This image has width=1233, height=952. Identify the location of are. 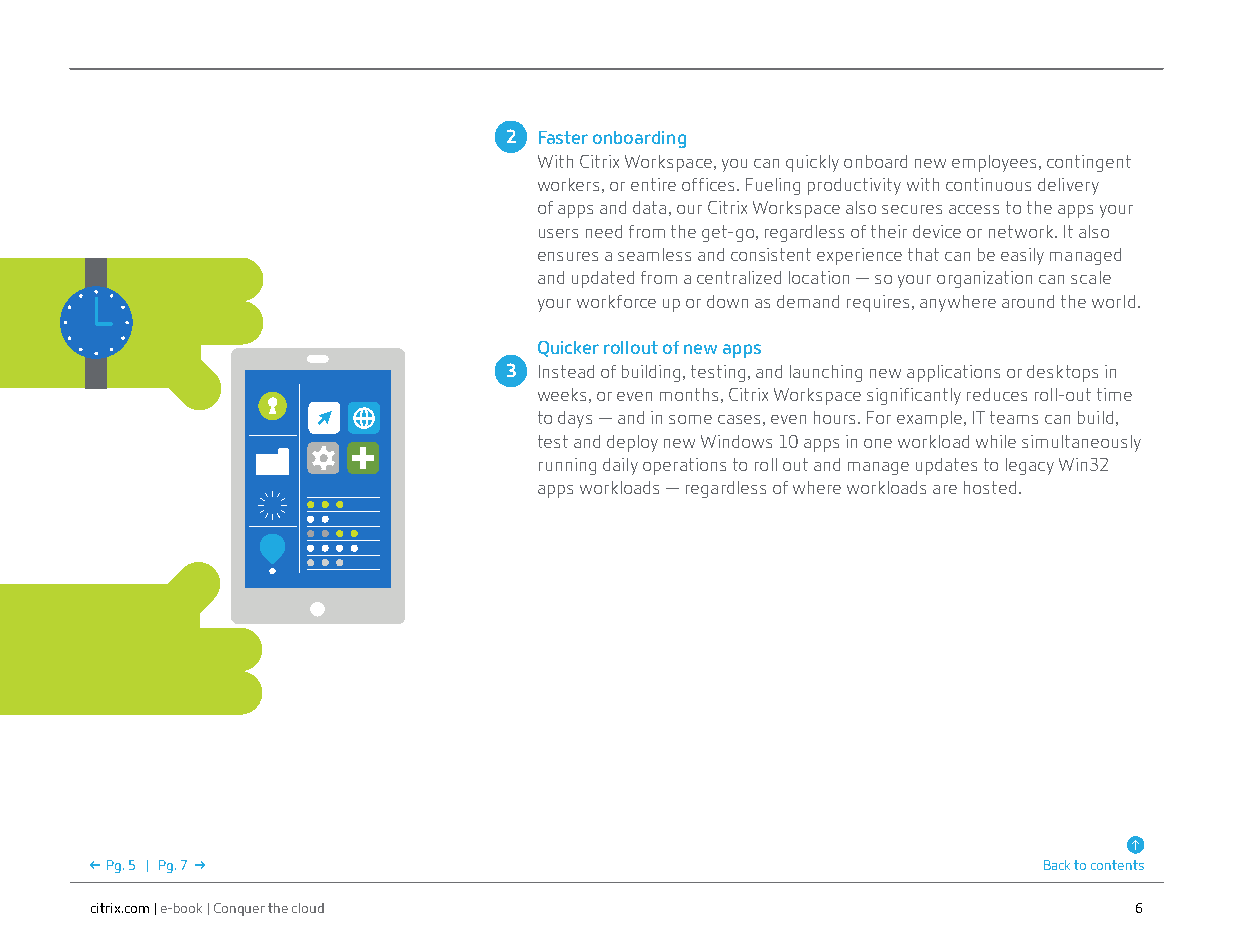
(945, 489).
